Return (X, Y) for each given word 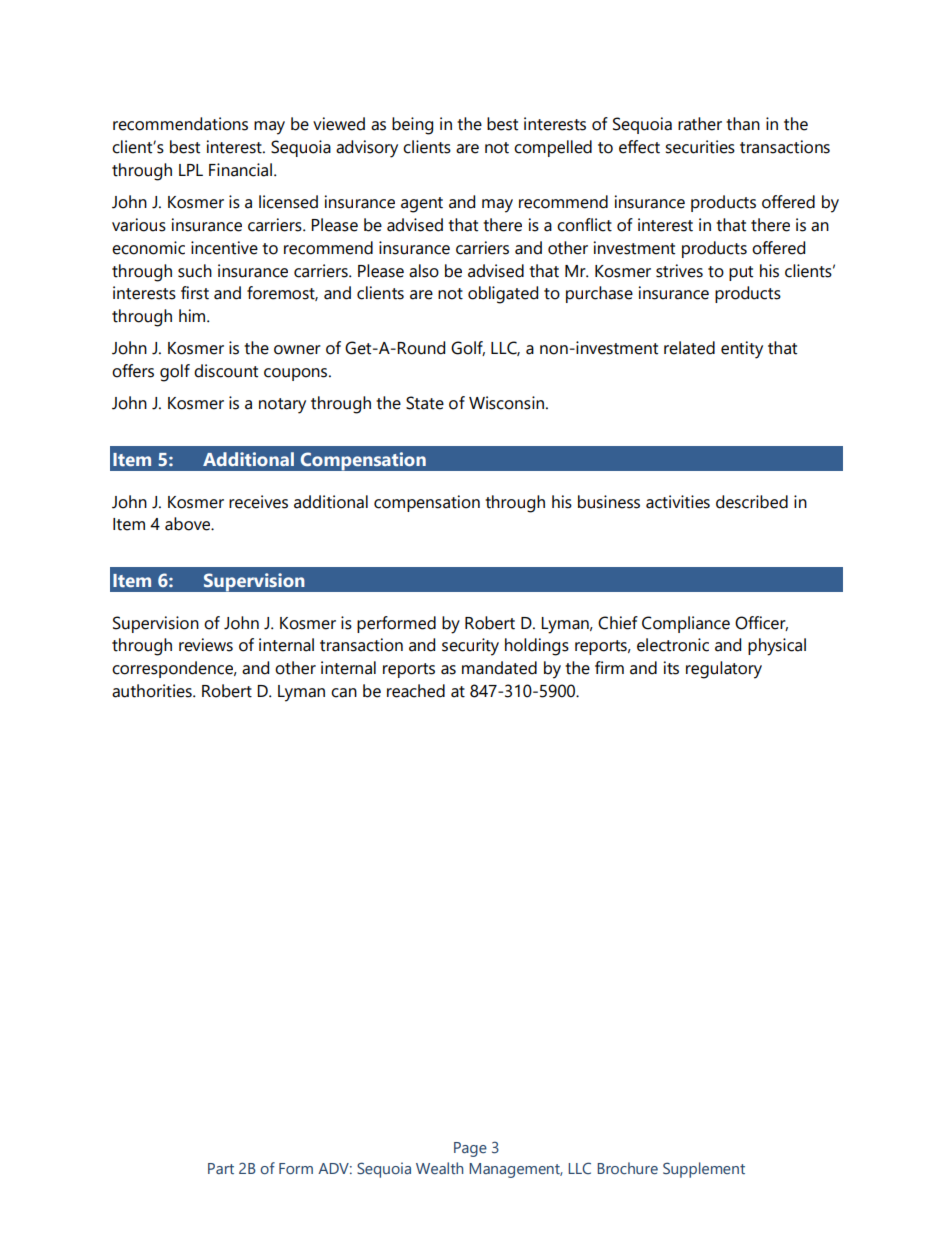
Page (470, 1149)
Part (221, 1168)
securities (700, 147)
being (412, 126)
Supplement (704, 1170)
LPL (191, 170)
